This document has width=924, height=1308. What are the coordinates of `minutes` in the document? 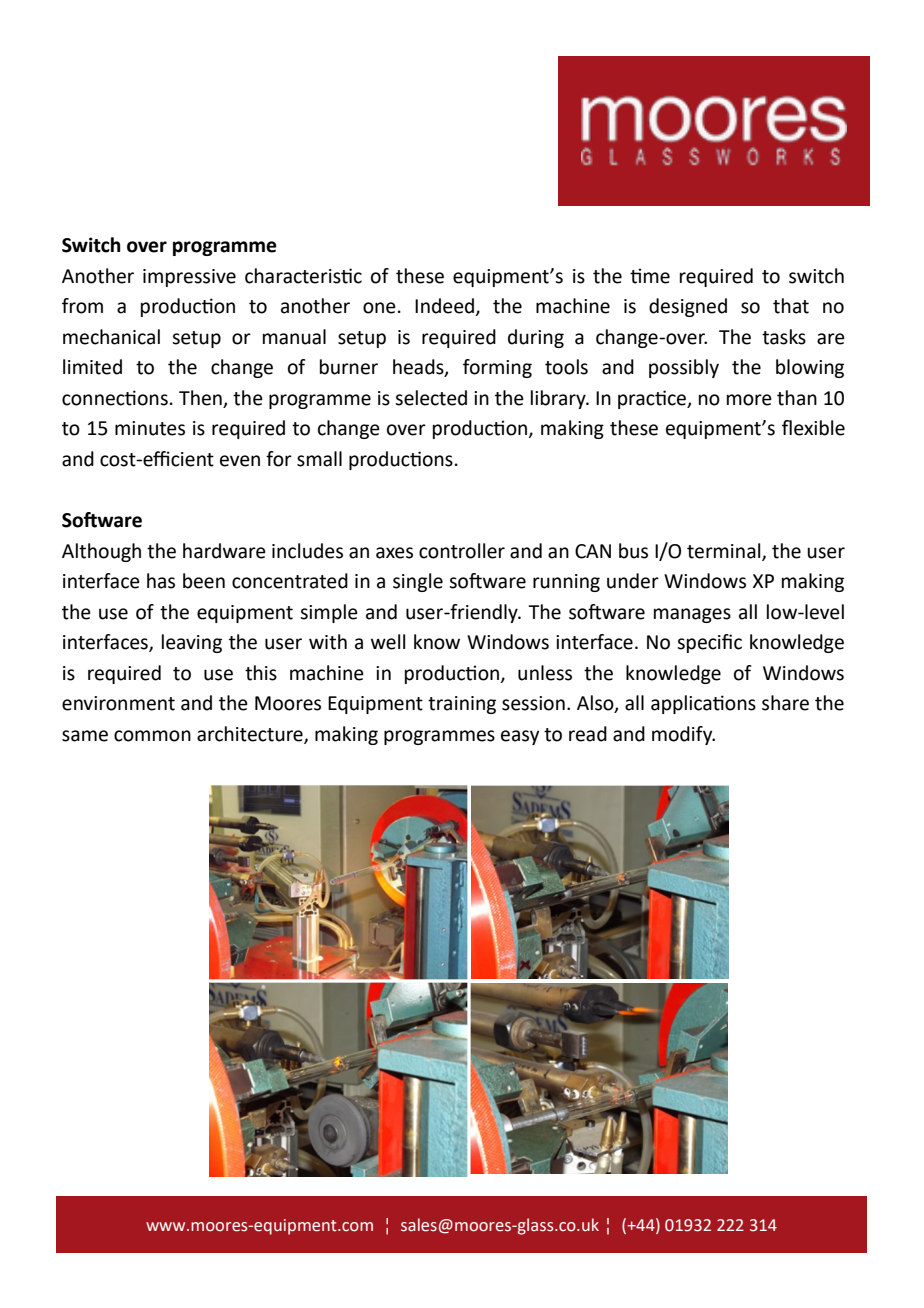 It's located at (150, 428).
